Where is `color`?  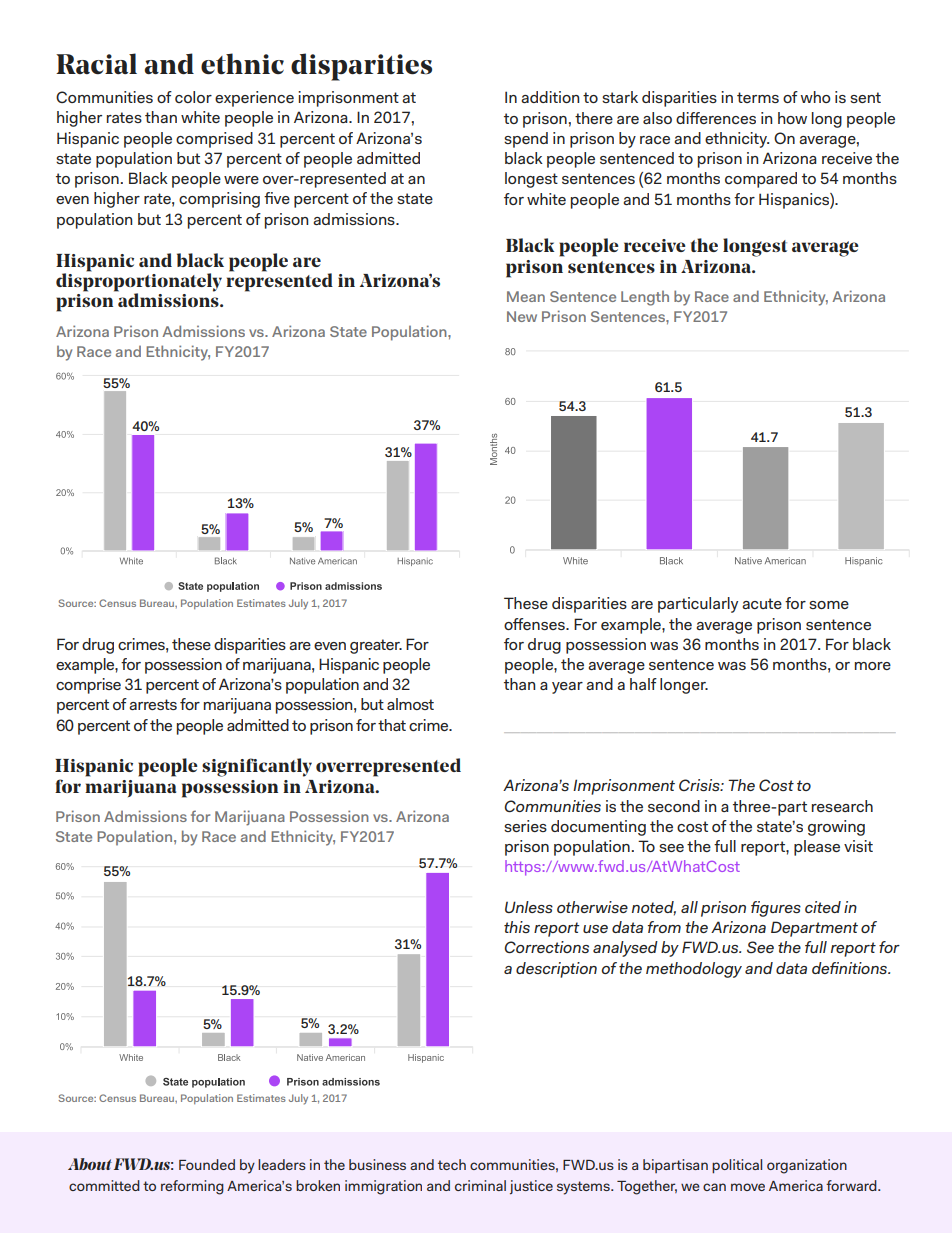
color is located at coordinates (193, 97).
